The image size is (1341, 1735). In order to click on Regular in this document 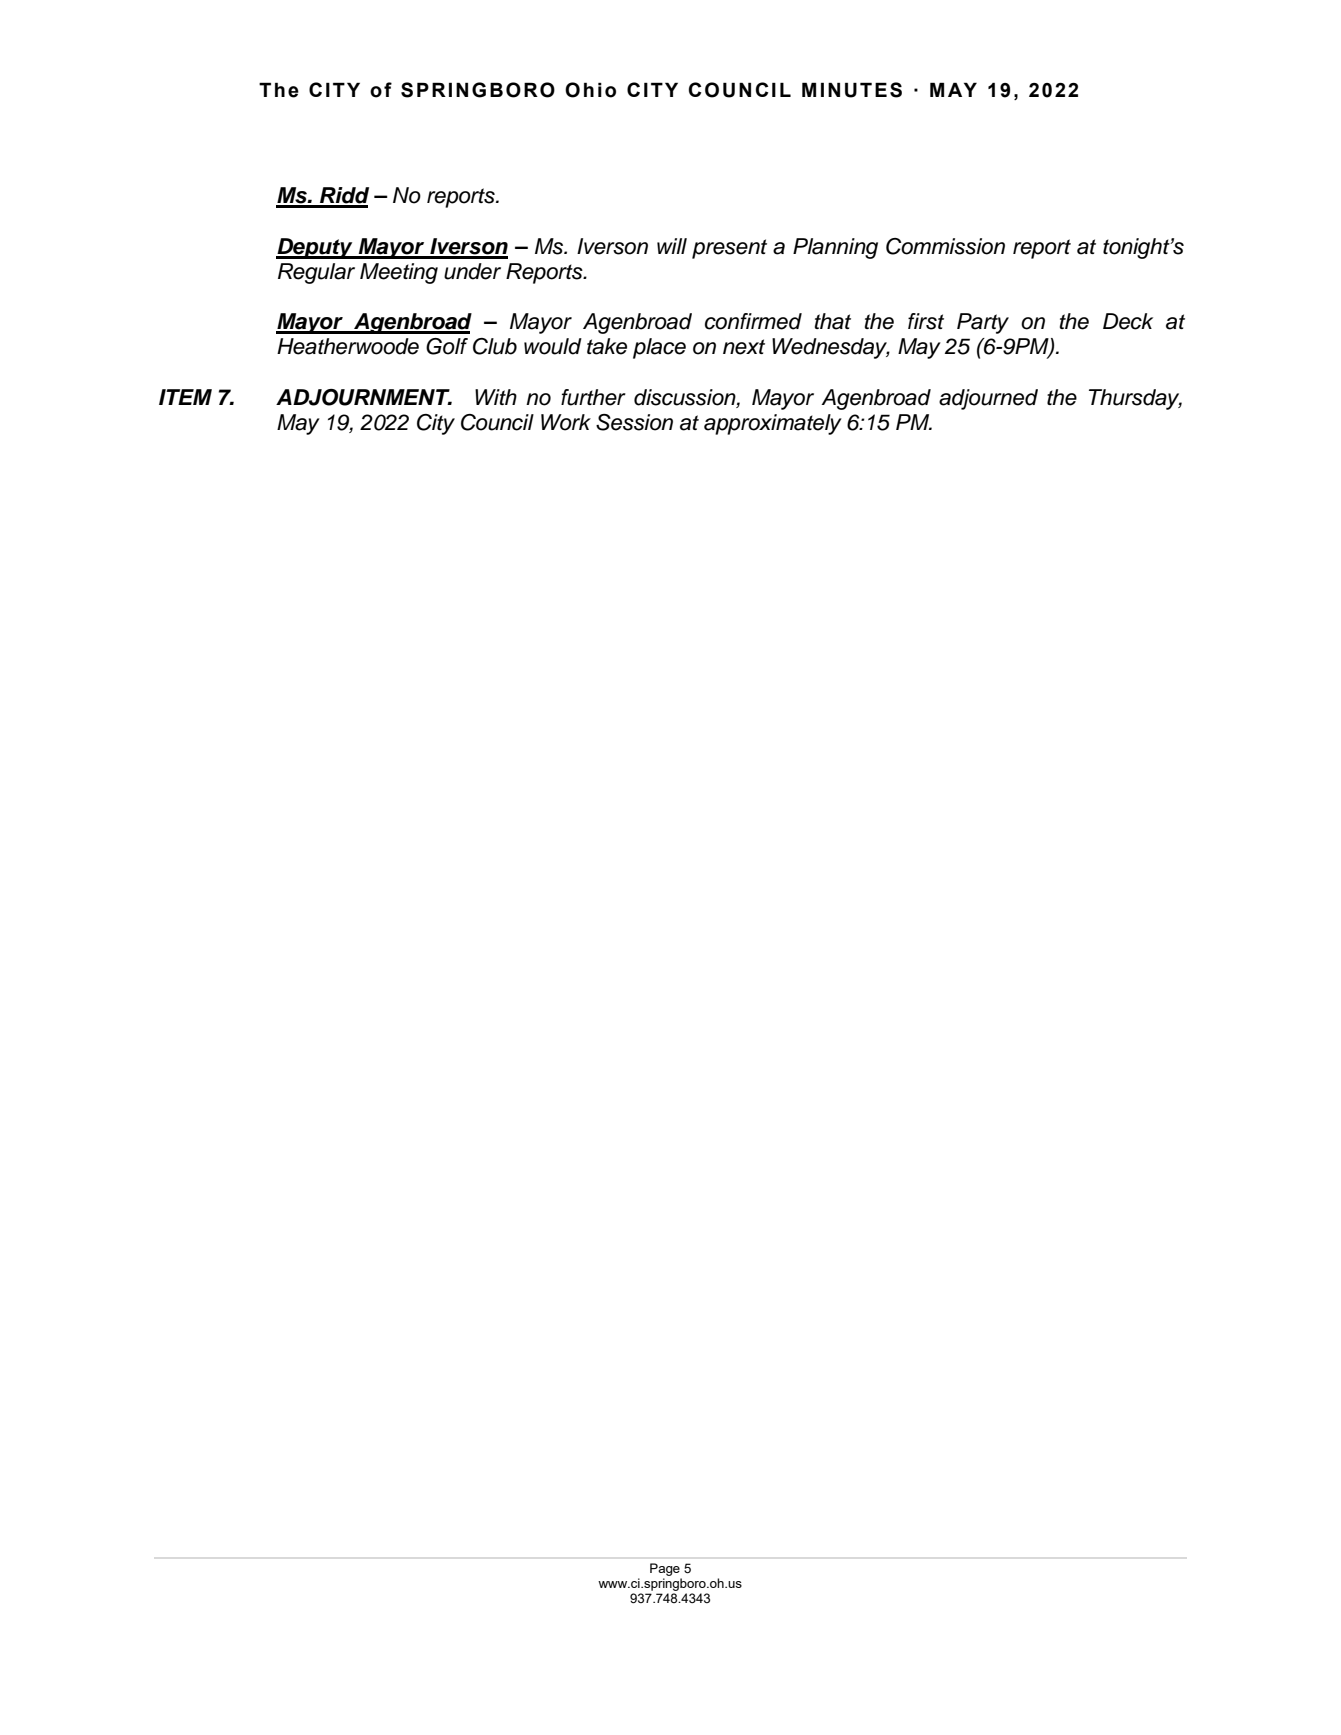, I will do `click(316, 273)`.
